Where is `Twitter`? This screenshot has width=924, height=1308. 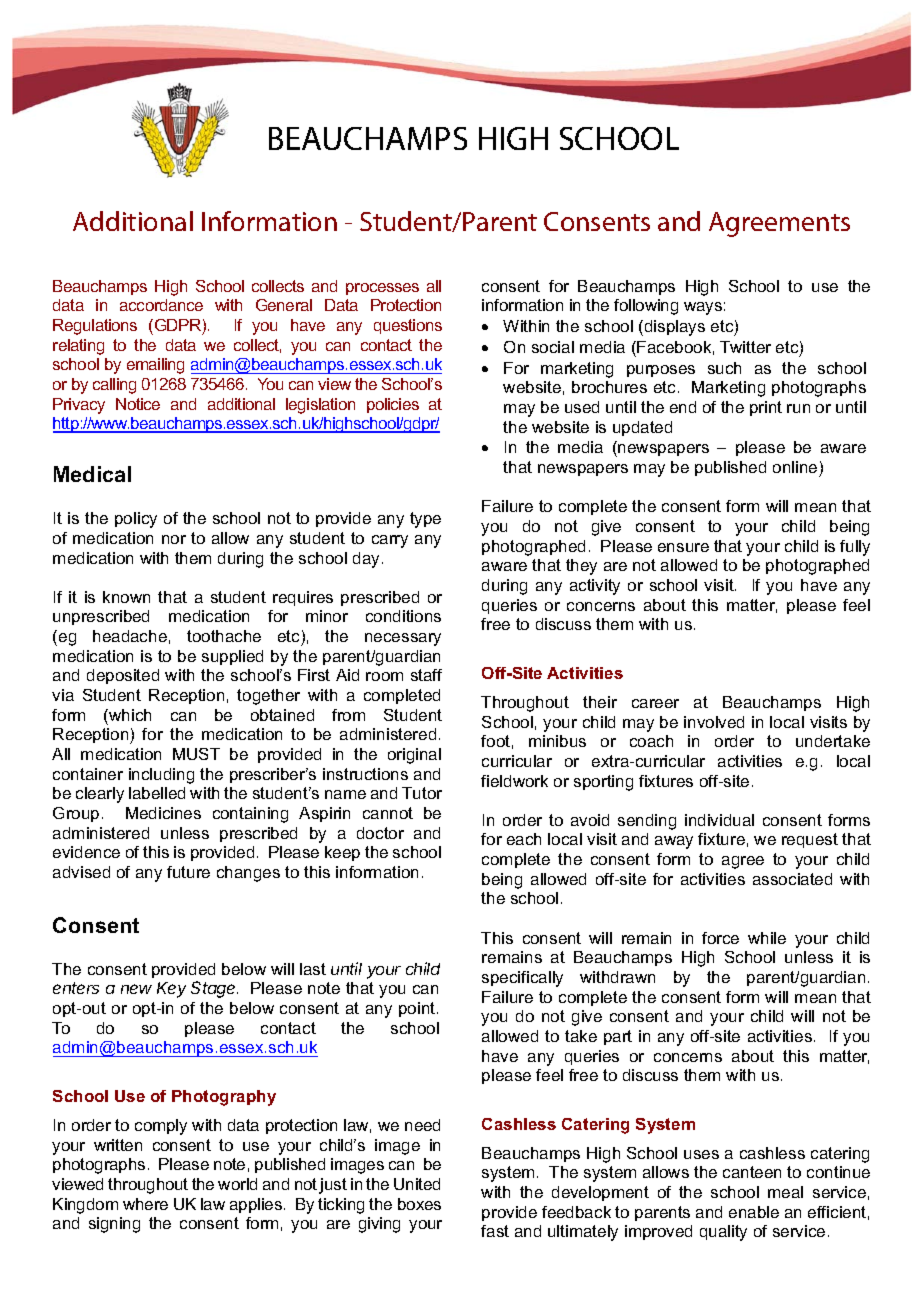
Twitter is located at coordinates (745, 347).
